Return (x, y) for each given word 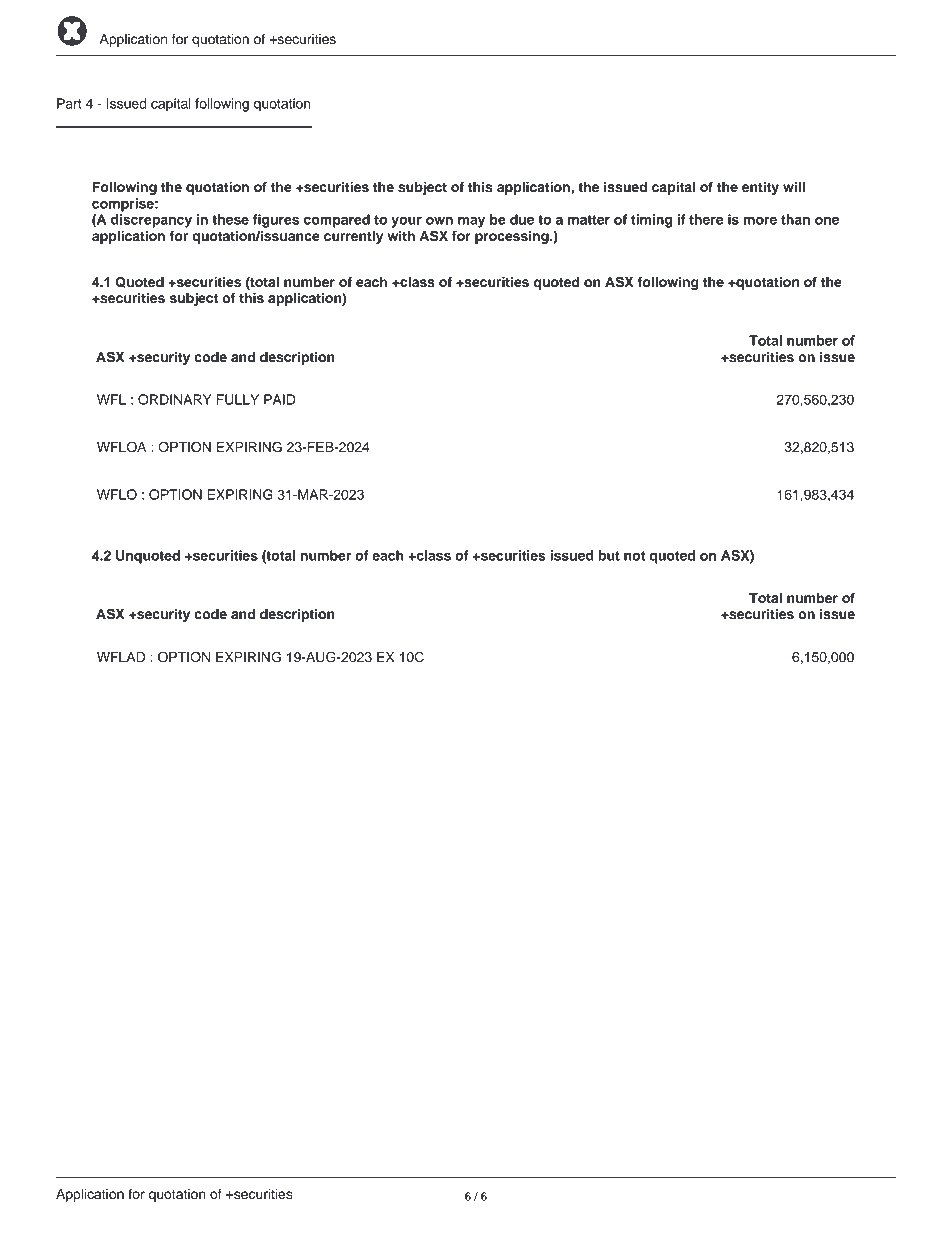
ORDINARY (175, 399)
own (439, 221)
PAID (280, 399)
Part (69, 103)
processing (513, 237)
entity (760, 188)
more (760, 221)
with (401, 236)
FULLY (238, 399)
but (609, 555)
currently (353, 237)
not (634, 556)
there (706, 219)
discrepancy (151, 221)
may (471, 222)
